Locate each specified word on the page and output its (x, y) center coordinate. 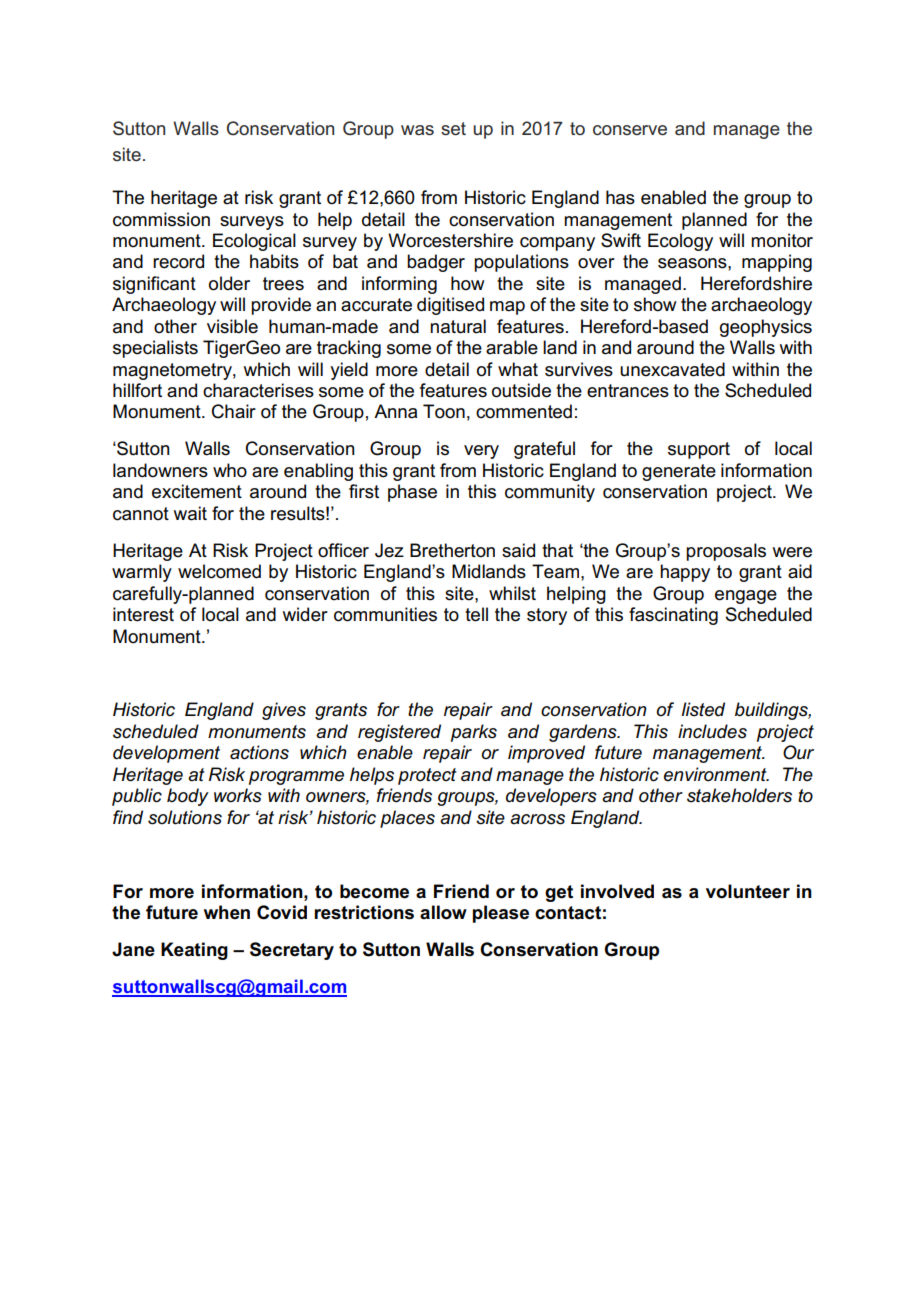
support (699, 450)
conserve (630, 130)
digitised (450, 306)
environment (716, 774)
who (230, 470)
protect (427, 776)
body (188, 797)
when (227, 912)
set (453, 129)
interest (143, 614)
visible (232, 326)
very (481, 452)
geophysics (766, 328)
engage (746, 597)
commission (161, 219)
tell (476, 614)
